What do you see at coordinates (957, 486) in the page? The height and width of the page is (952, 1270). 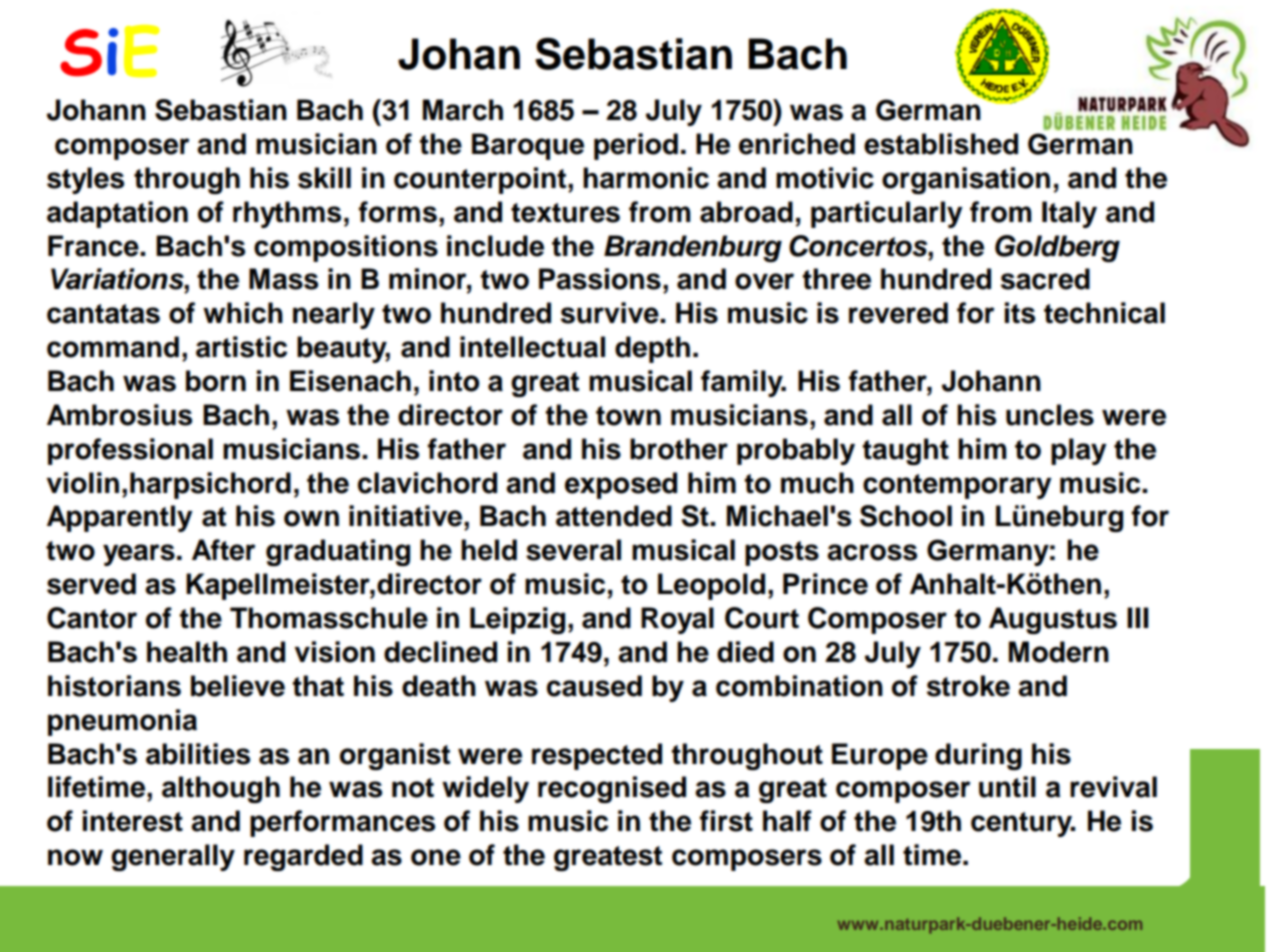 I see `contemporary` at bounding box center [957, 486].
